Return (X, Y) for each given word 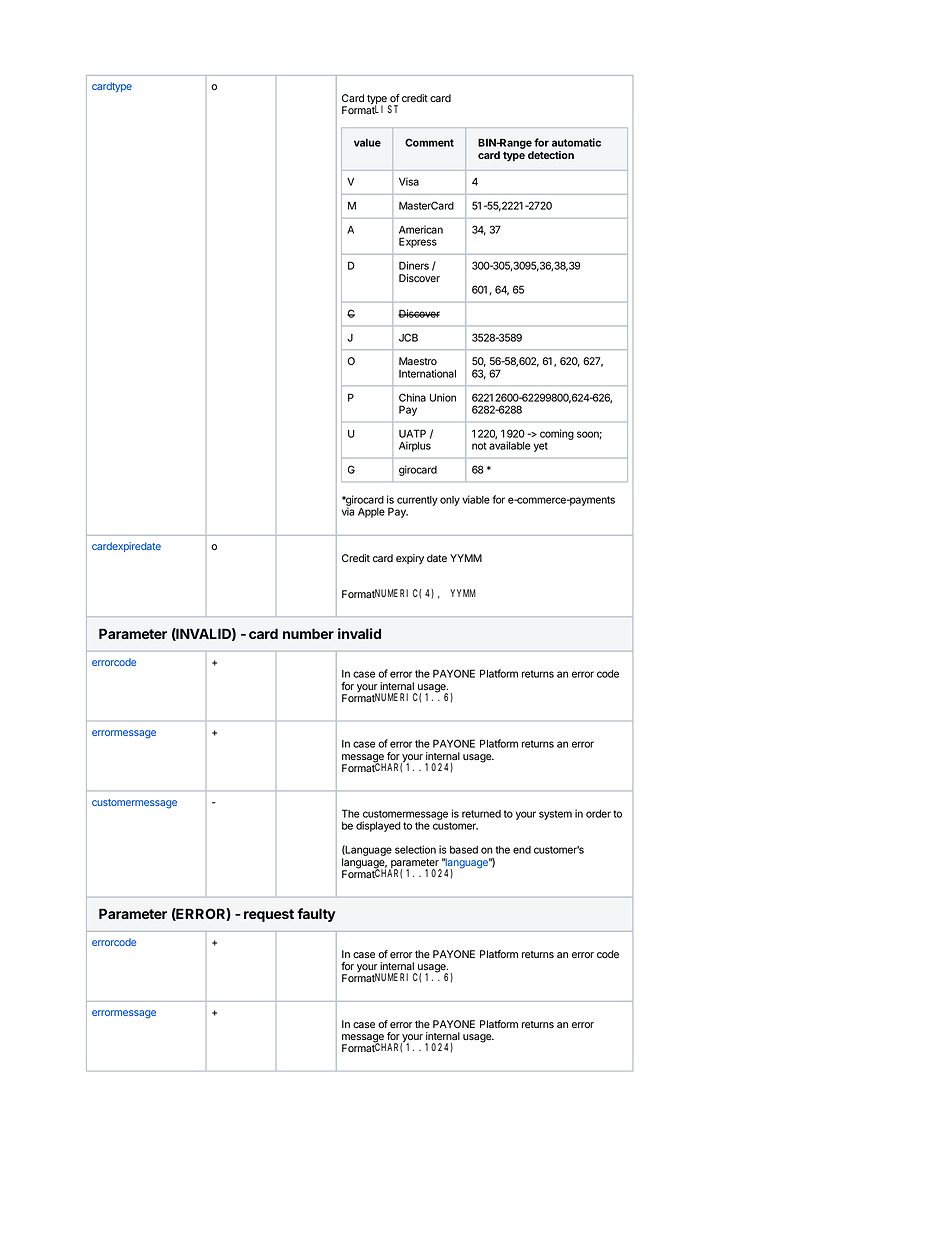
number (308, 633)
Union (443, 397)
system (555, 815)
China (412, 397)
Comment (429, 142)
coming (557, 434)
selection (415, 849)
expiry (410, 559)
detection (551, 155)
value (367, 143)
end (522, 850)
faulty (316, 915)
